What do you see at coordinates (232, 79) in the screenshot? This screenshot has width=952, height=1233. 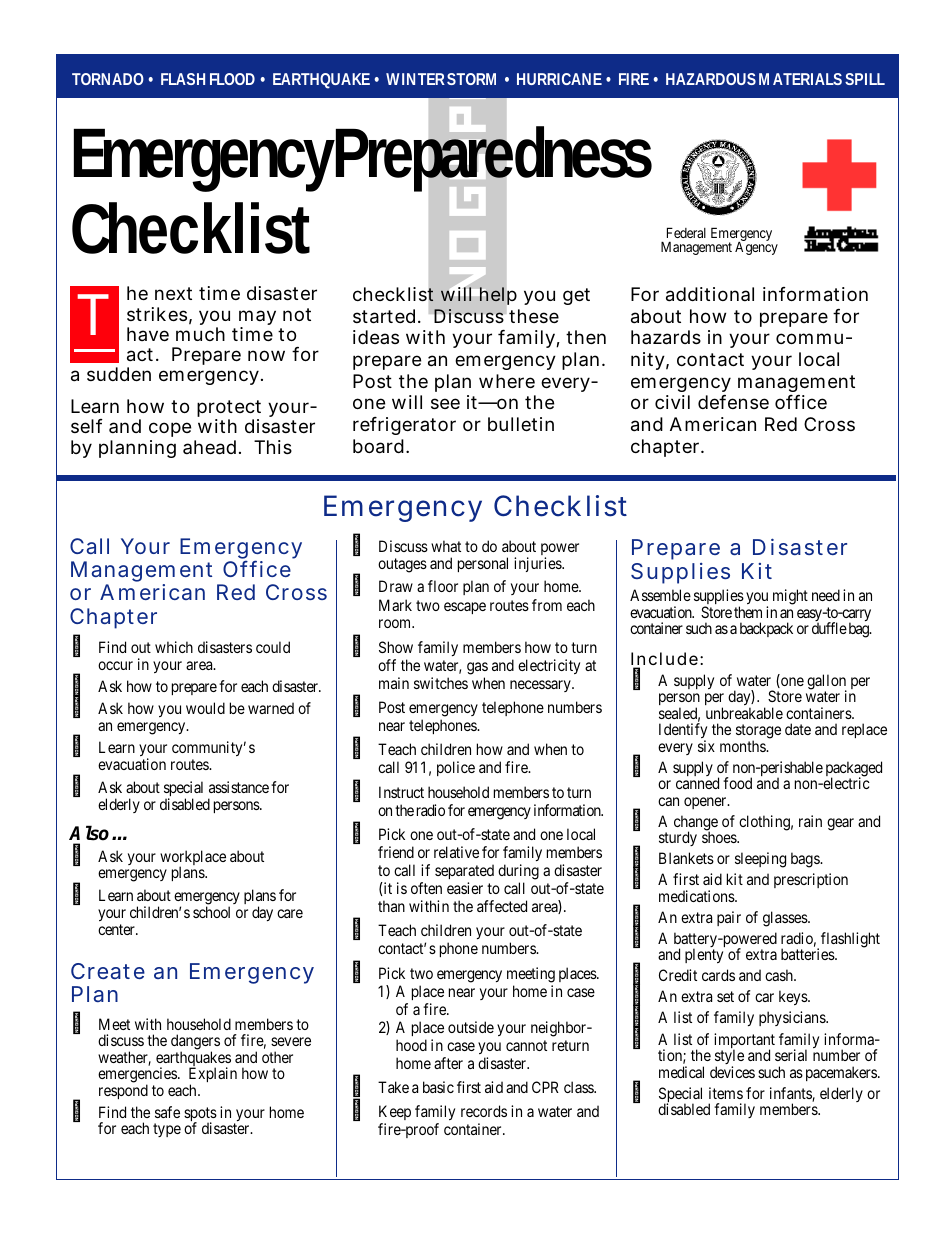 I see `FLOOD` at bounding box center [232, 79].
